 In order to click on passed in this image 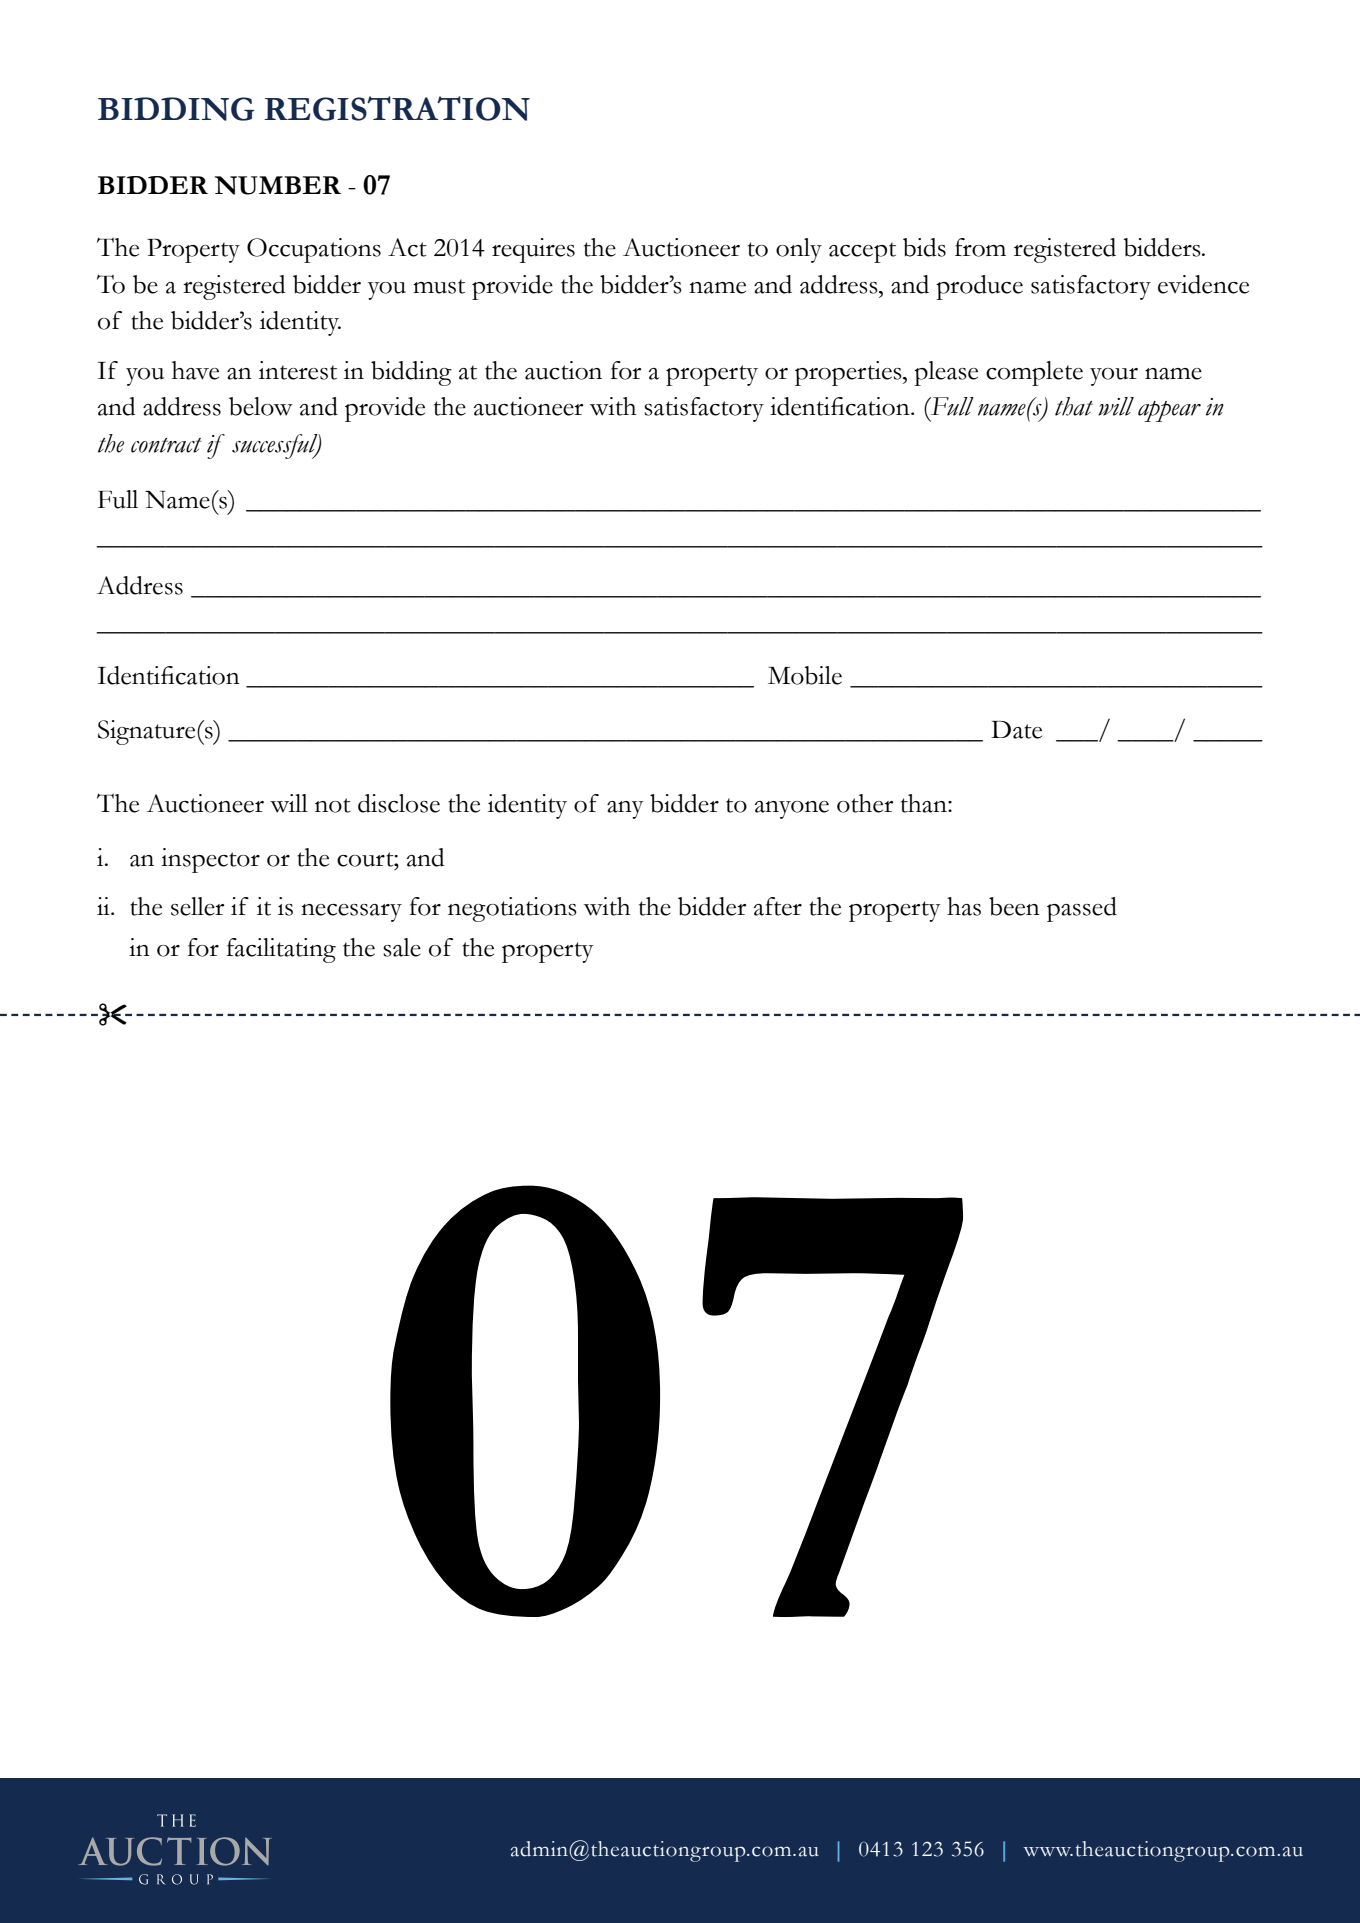, I will do `click(1082, 909)`.
